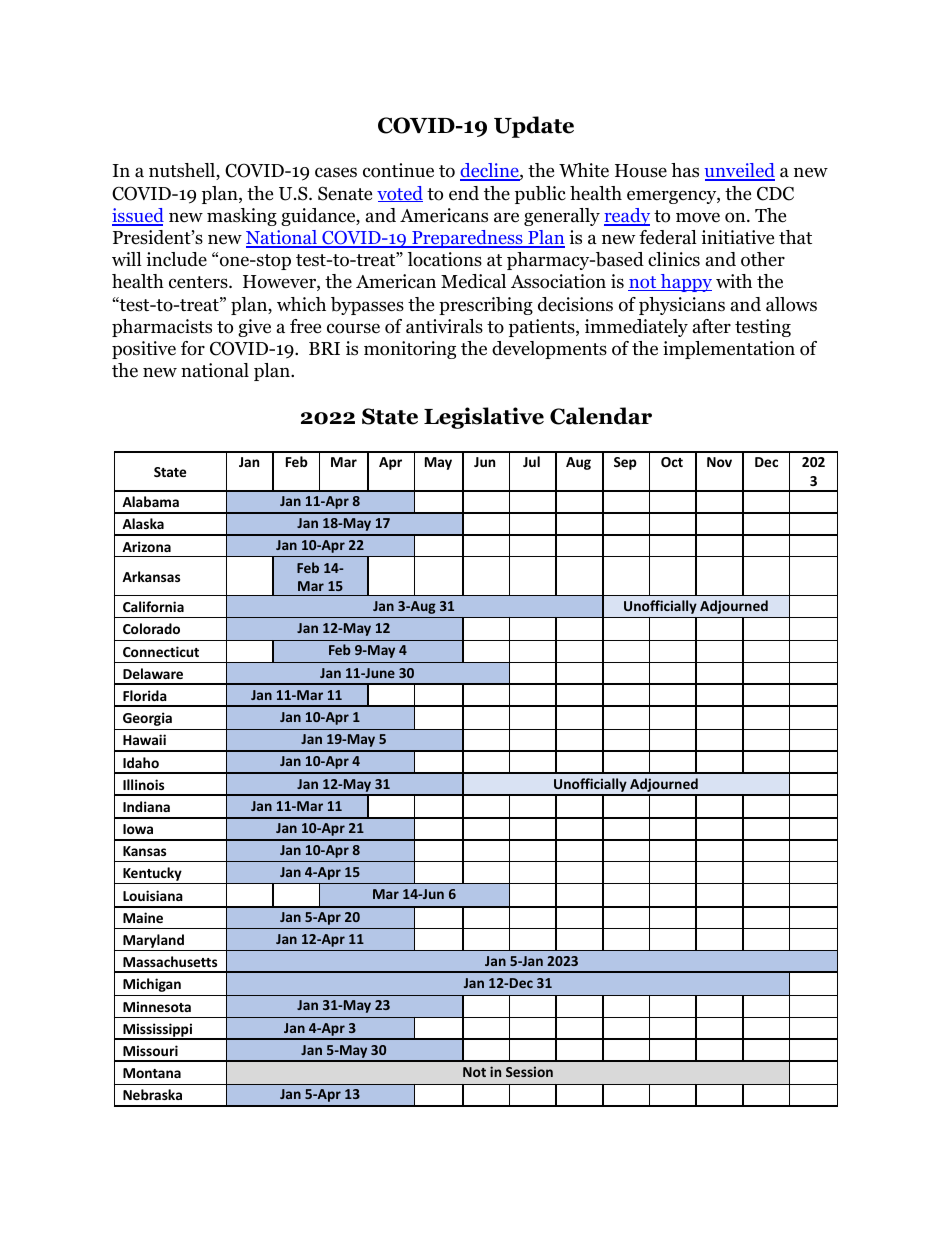 The height and width of the image is (1233, 952). Describe the element at coordinates (490, 172) in the image. I see `decline` at that location.
